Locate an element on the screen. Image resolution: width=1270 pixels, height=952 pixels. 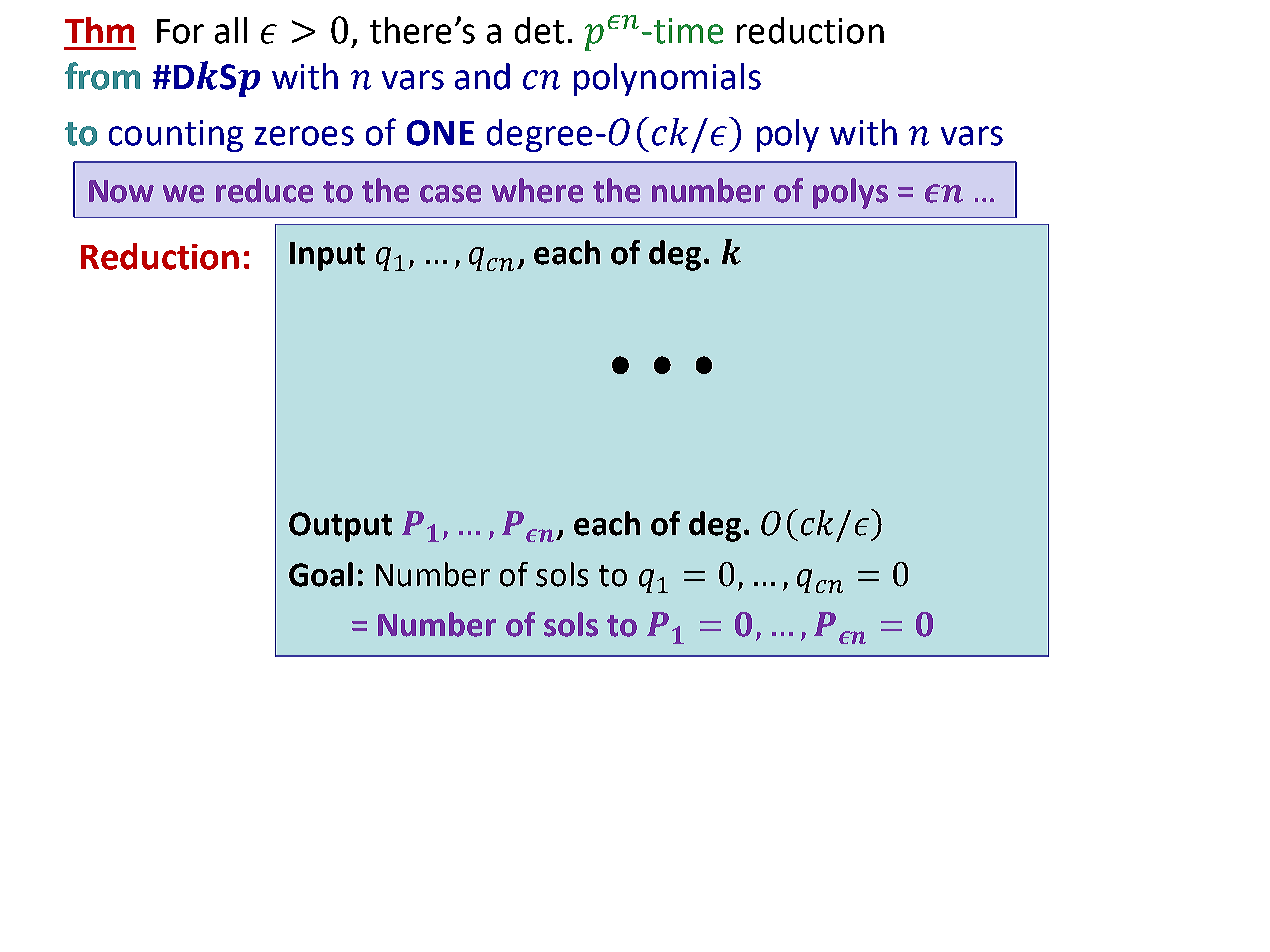
time is located at coordinates (687, 31).
